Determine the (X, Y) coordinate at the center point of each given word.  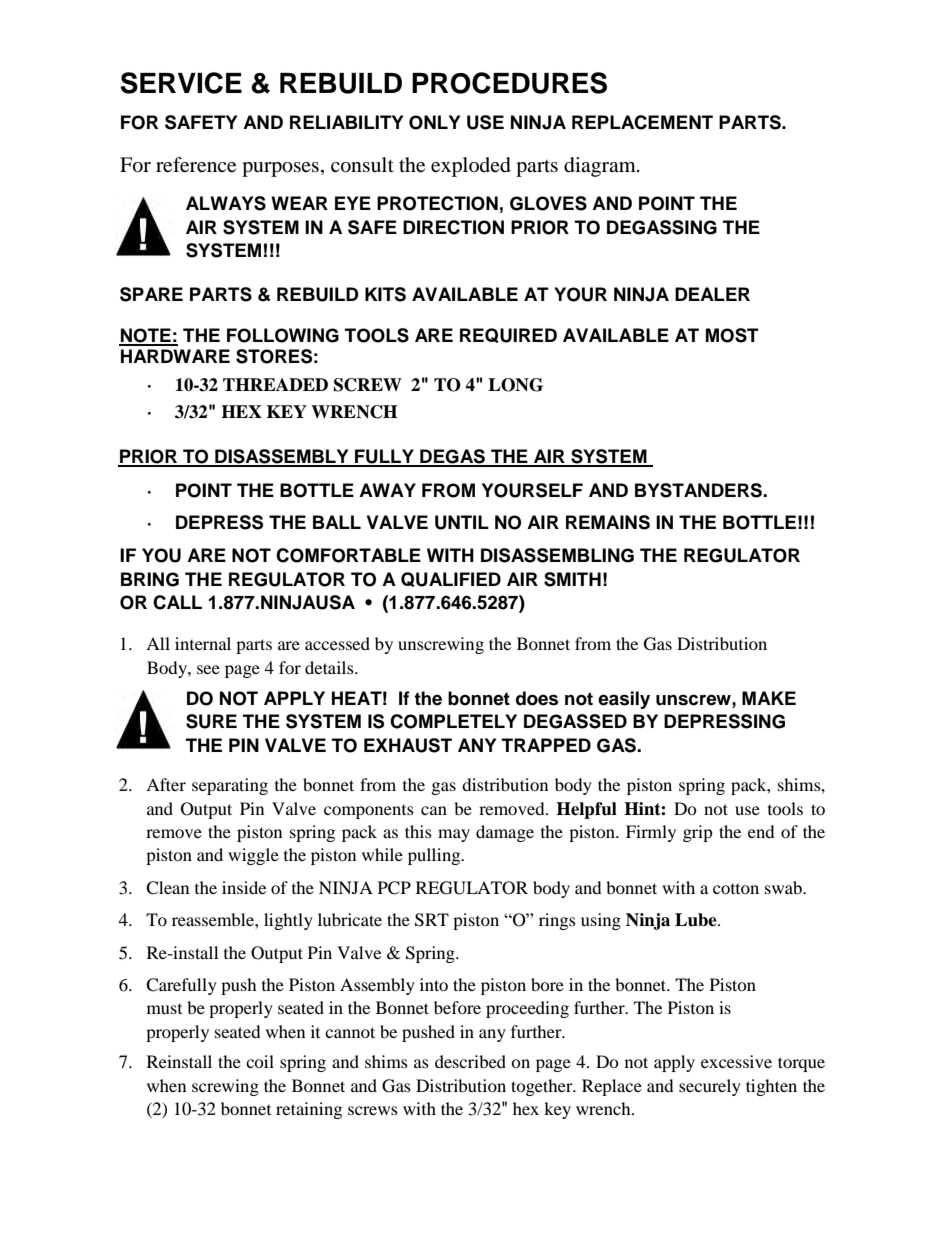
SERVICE (181, 83)
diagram (601, 167)
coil (260, 1061)
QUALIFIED (451, 579)
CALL (177, 602)
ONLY (434, 122)
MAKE (769, 698)
